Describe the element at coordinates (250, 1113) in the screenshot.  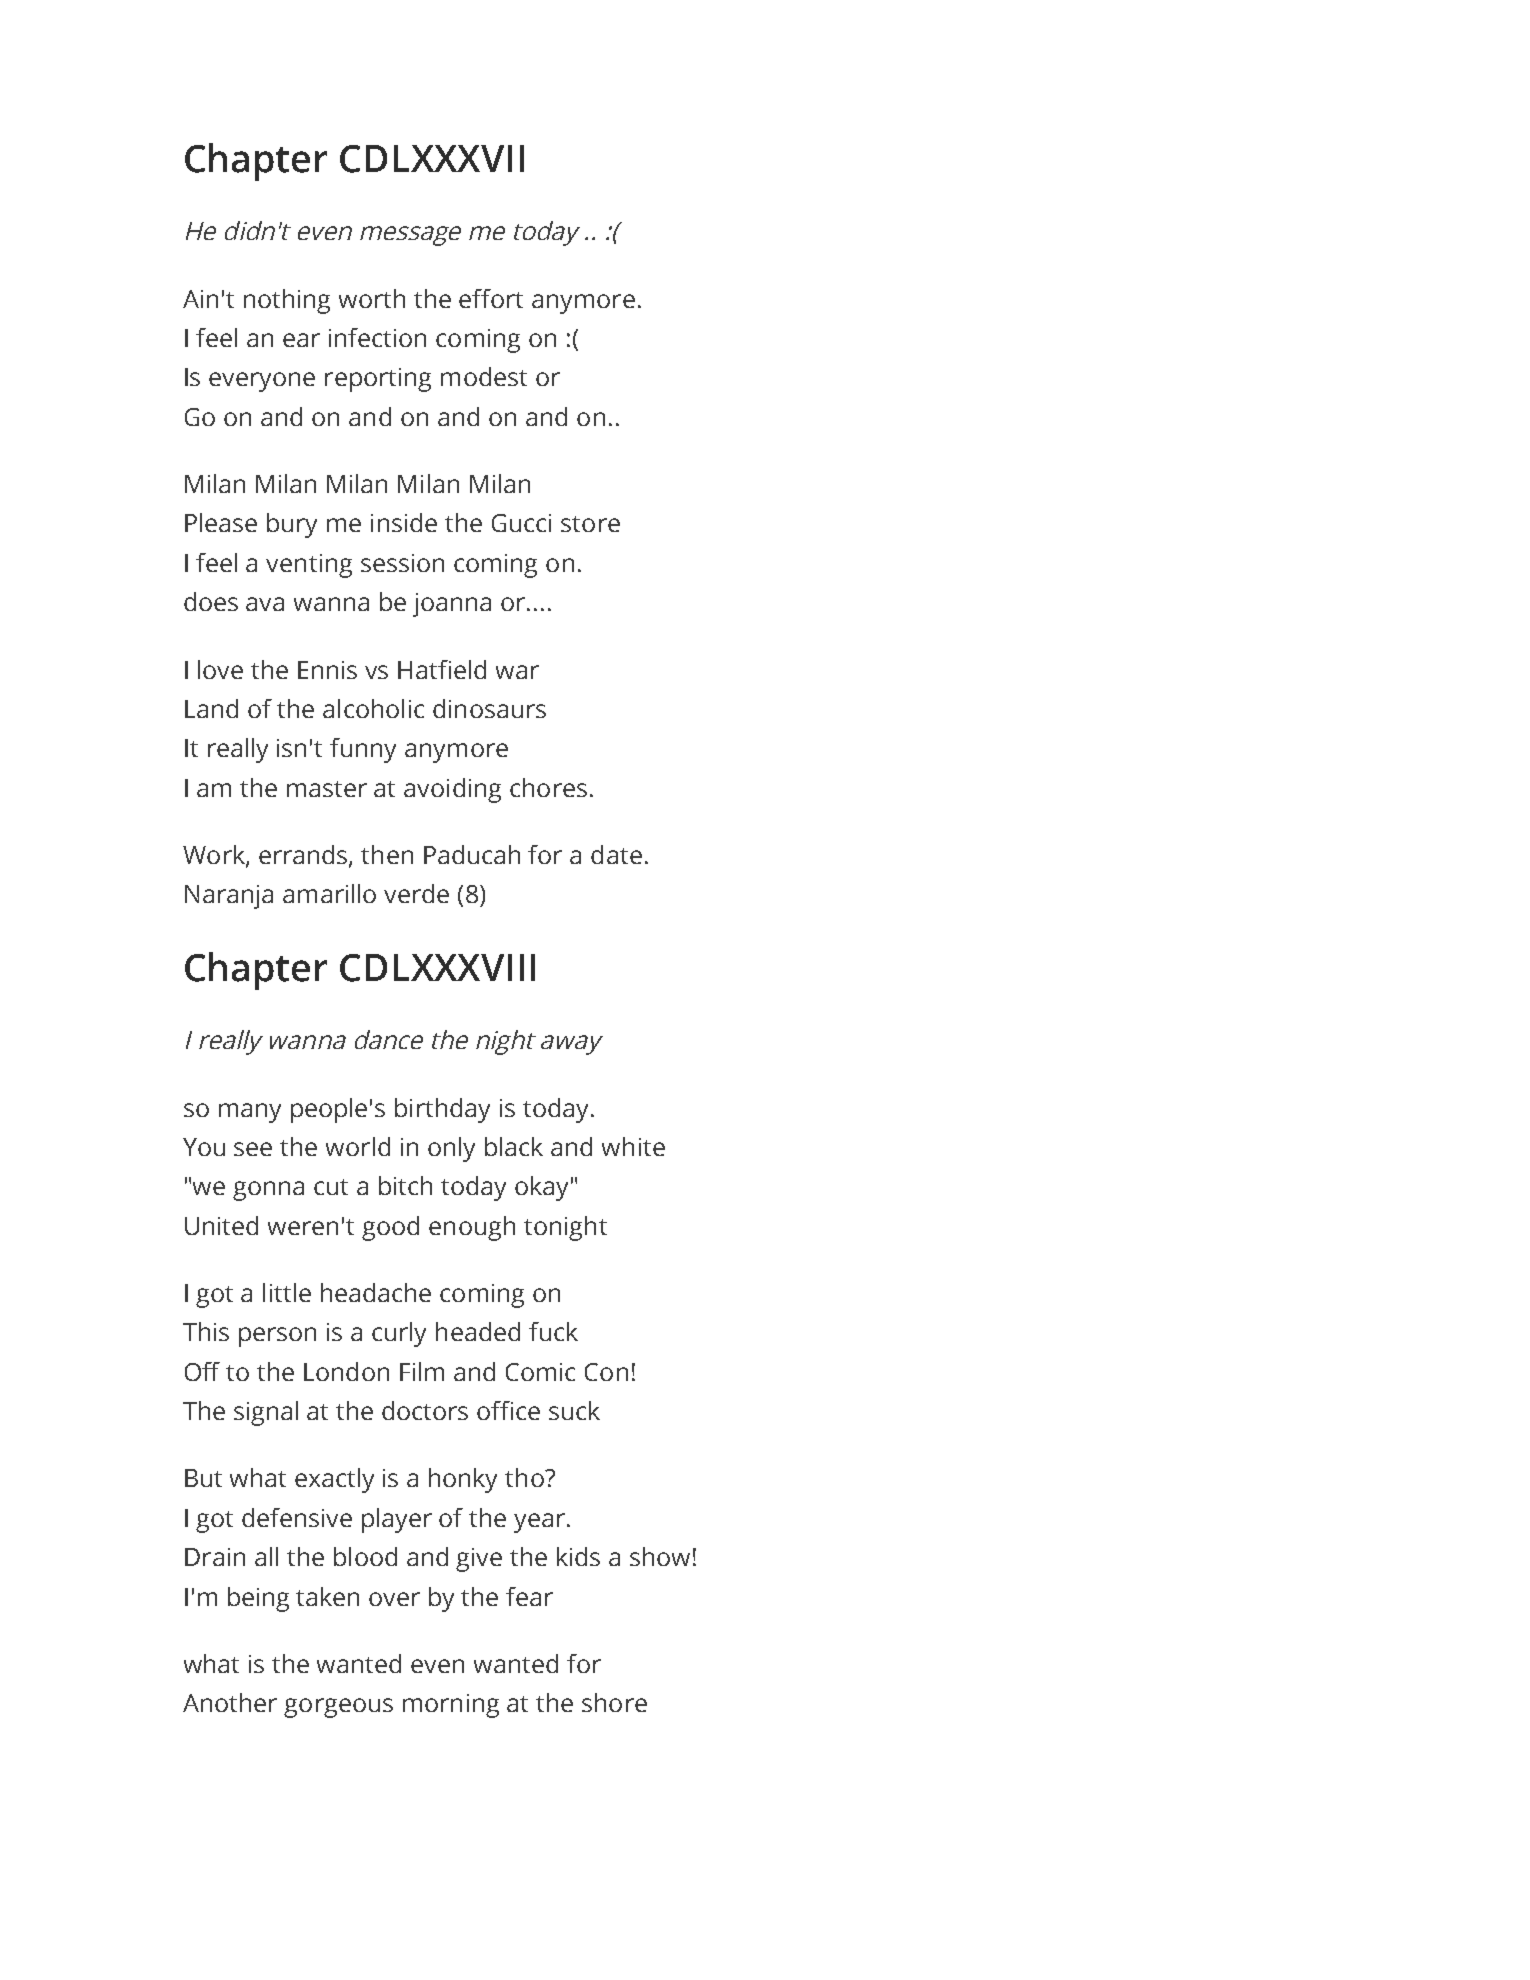
I see `many` at that location.
